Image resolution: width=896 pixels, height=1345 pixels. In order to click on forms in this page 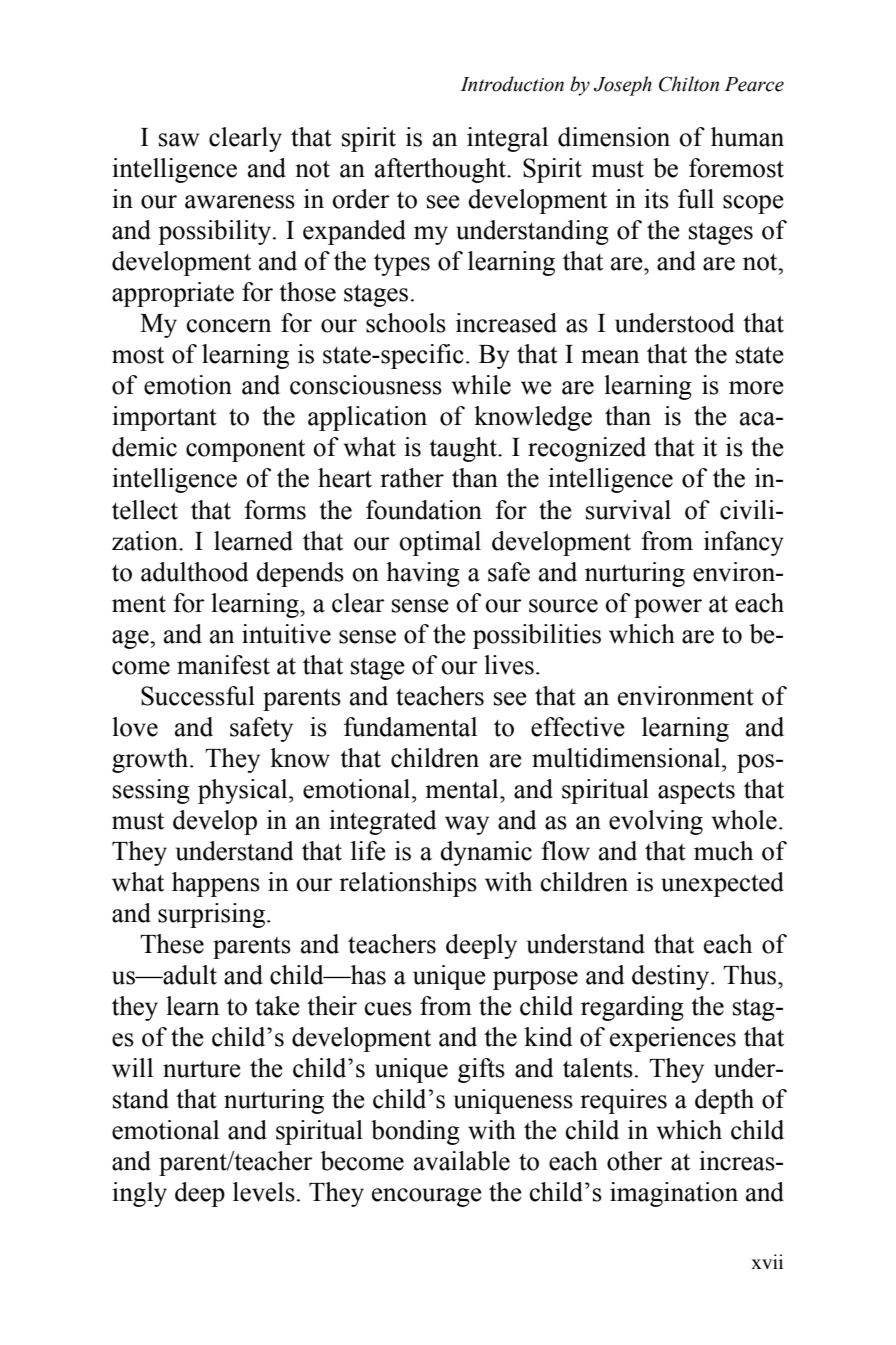, I will do `click(275, 510)`.
